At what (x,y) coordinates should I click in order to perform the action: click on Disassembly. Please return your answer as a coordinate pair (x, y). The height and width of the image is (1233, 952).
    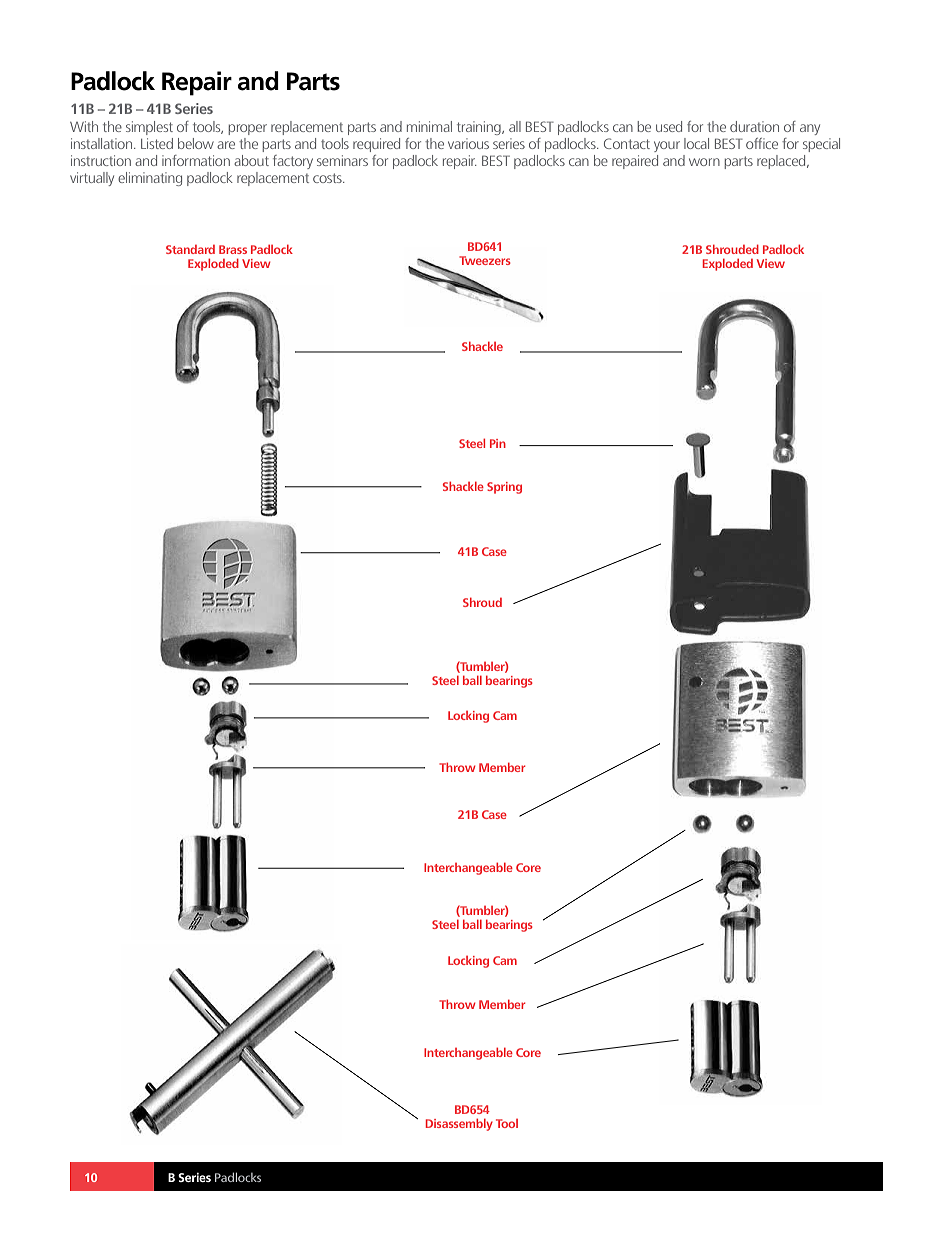
    Looking at the image, I should click on (459, 1125).
